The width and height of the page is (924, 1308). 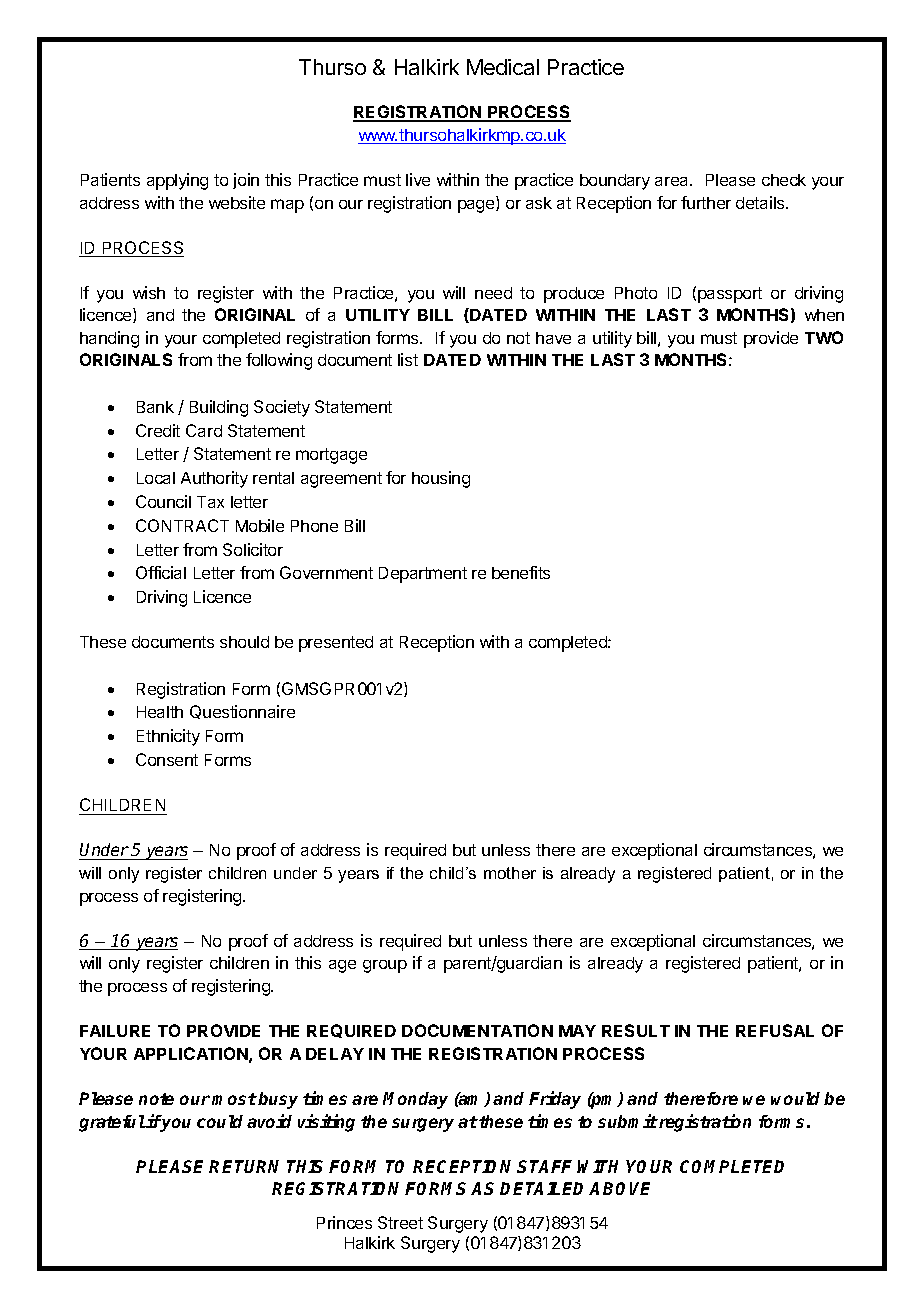 What do you see at coordinates (115, 1031) in the page?
I see `FAILURE` at bounding box center [115, 1031].
